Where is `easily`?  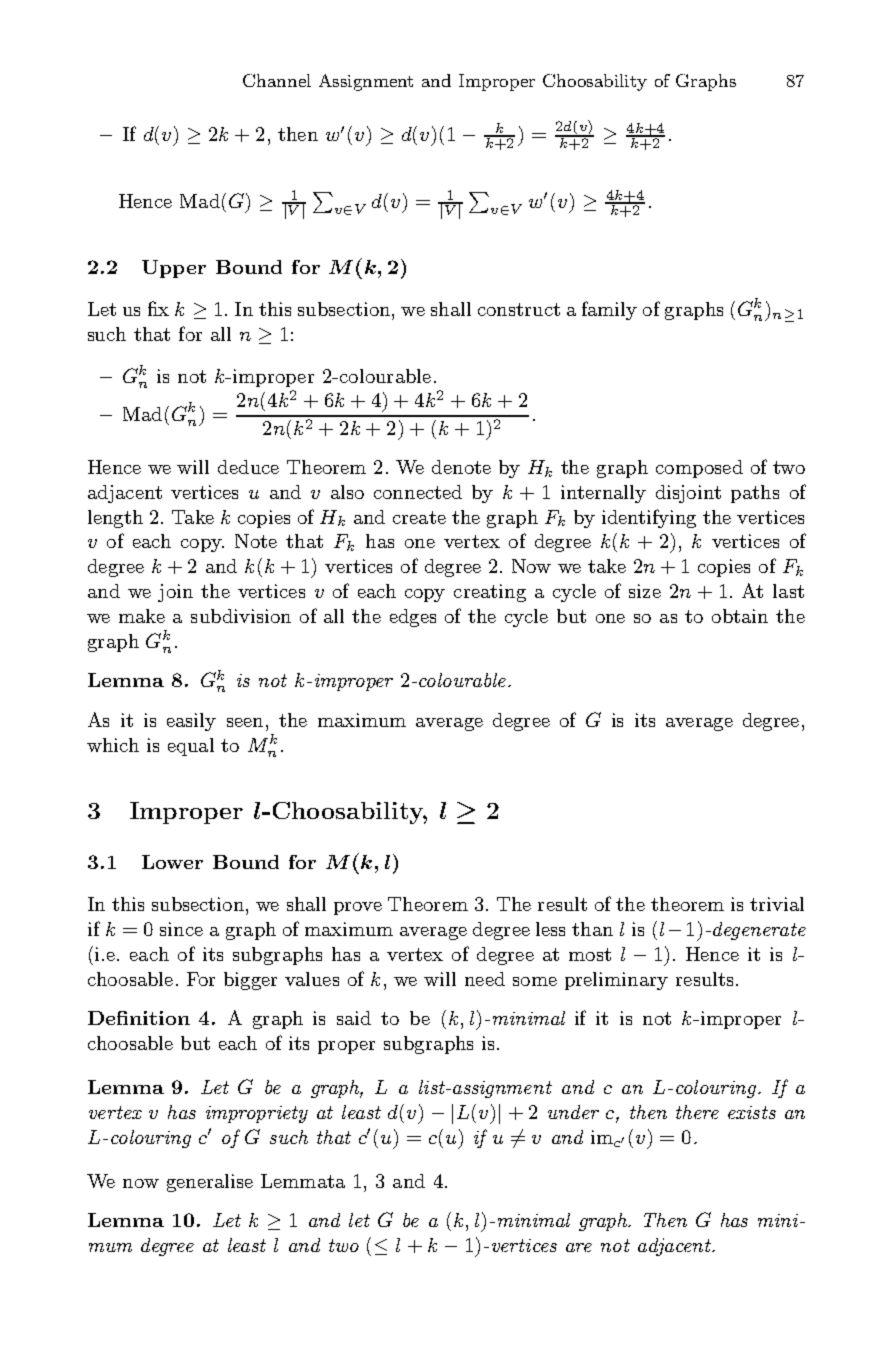 easily is located at coordinates (191, 722).
